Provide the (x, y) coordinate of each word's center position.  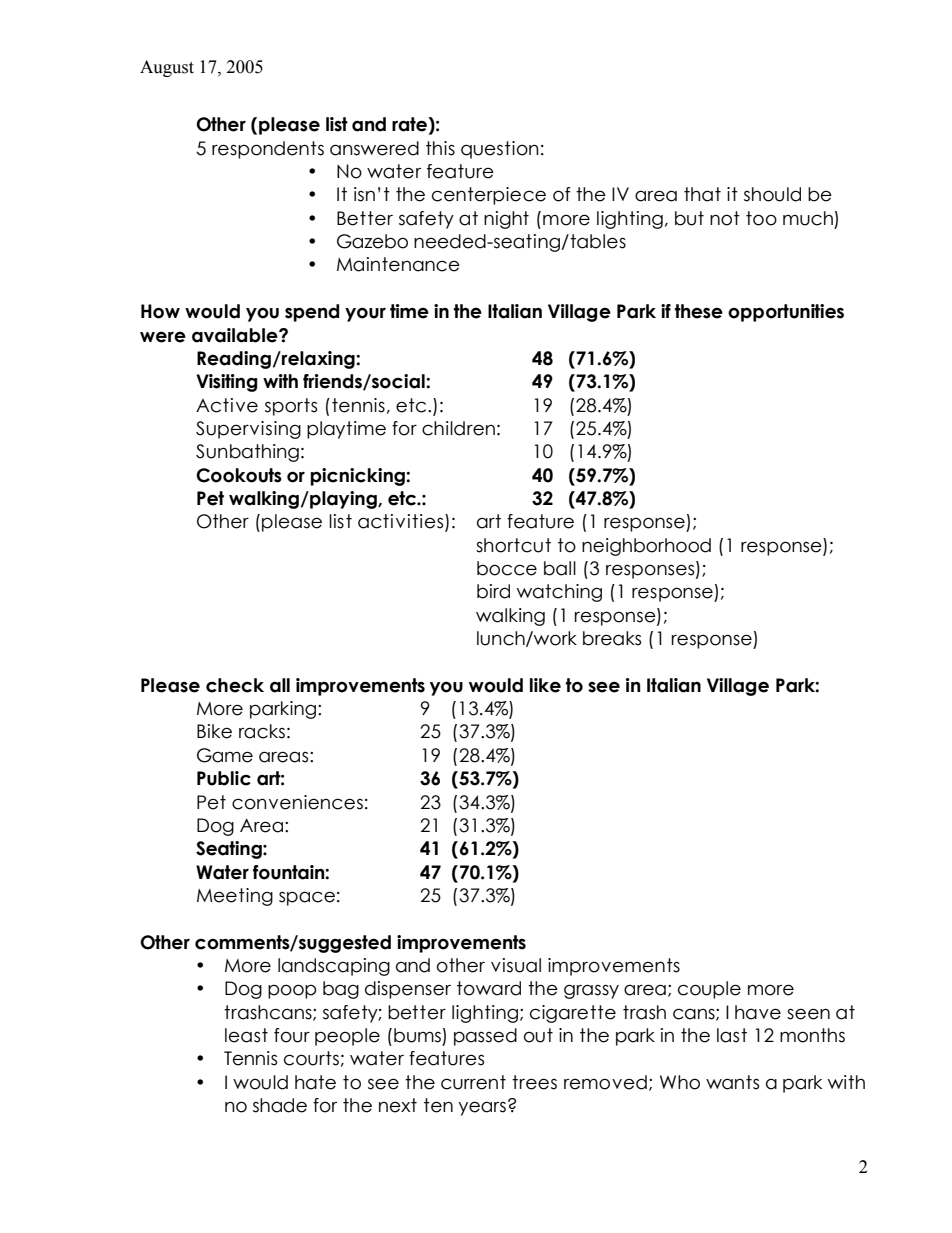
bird (493, 591)
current (473, 1082)
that (702, 194)
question (500, 150)
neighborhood (646, 547)
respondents (268, 150)
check (235, 685)
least (246, 1035)
